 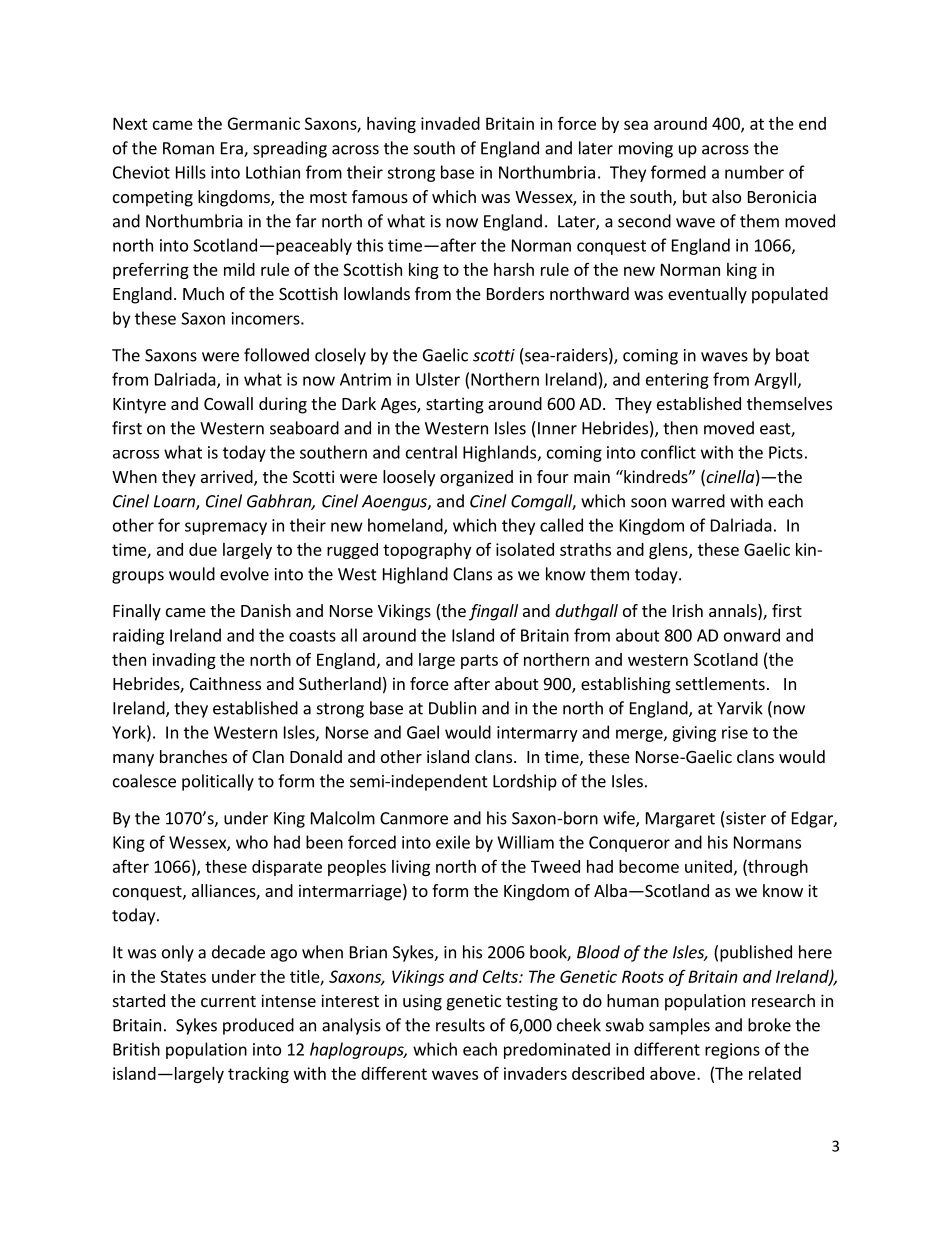 What do you see at coordinates (734, 612) in the image?
I see `annals` at bounding box center [734, 612].
